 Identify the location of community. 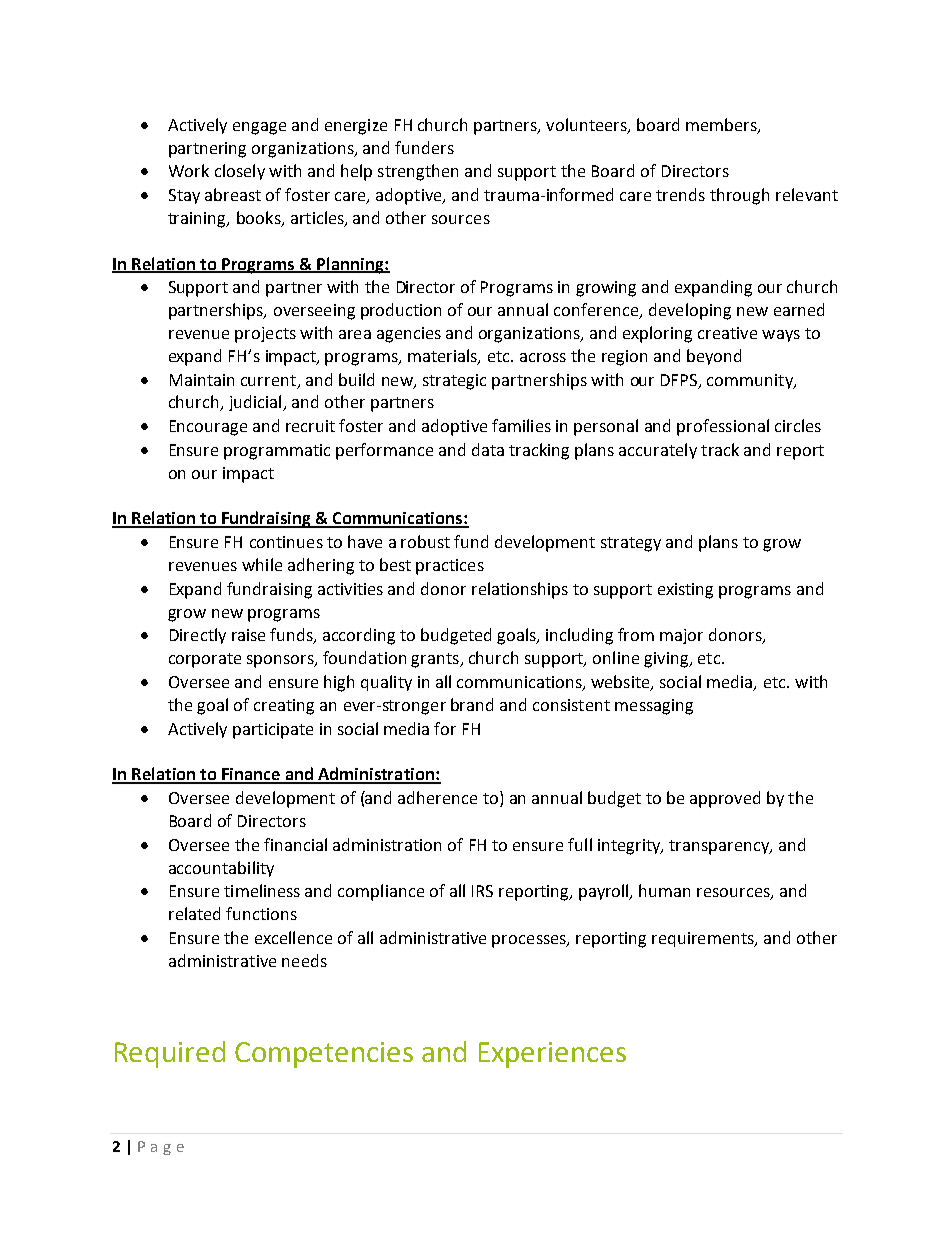
(751, 381).
